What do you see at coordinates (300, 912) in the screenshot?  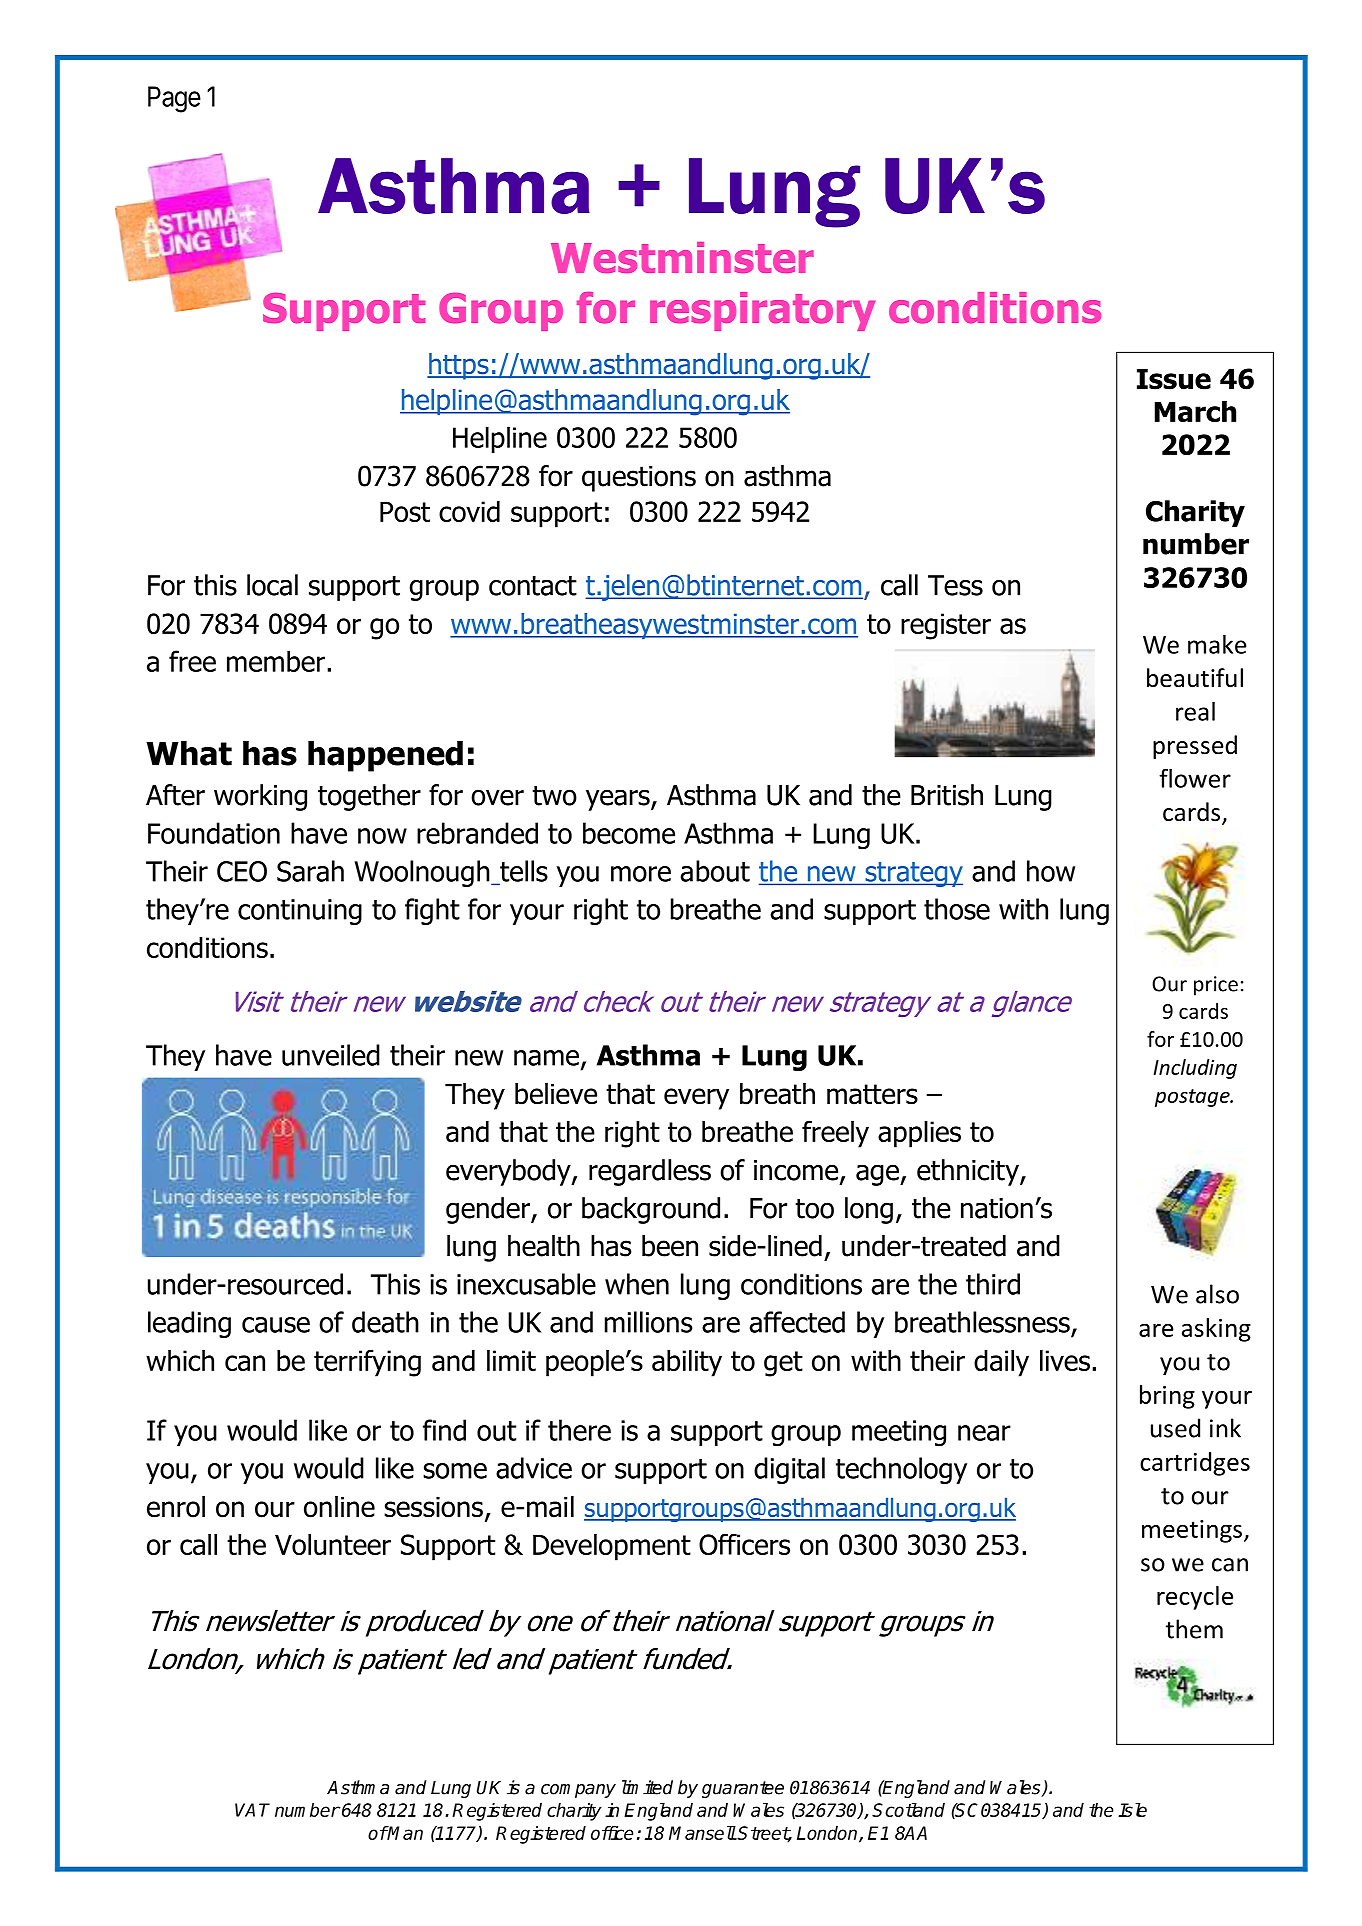 I see `continuing` at bounding box center [300, 912].
